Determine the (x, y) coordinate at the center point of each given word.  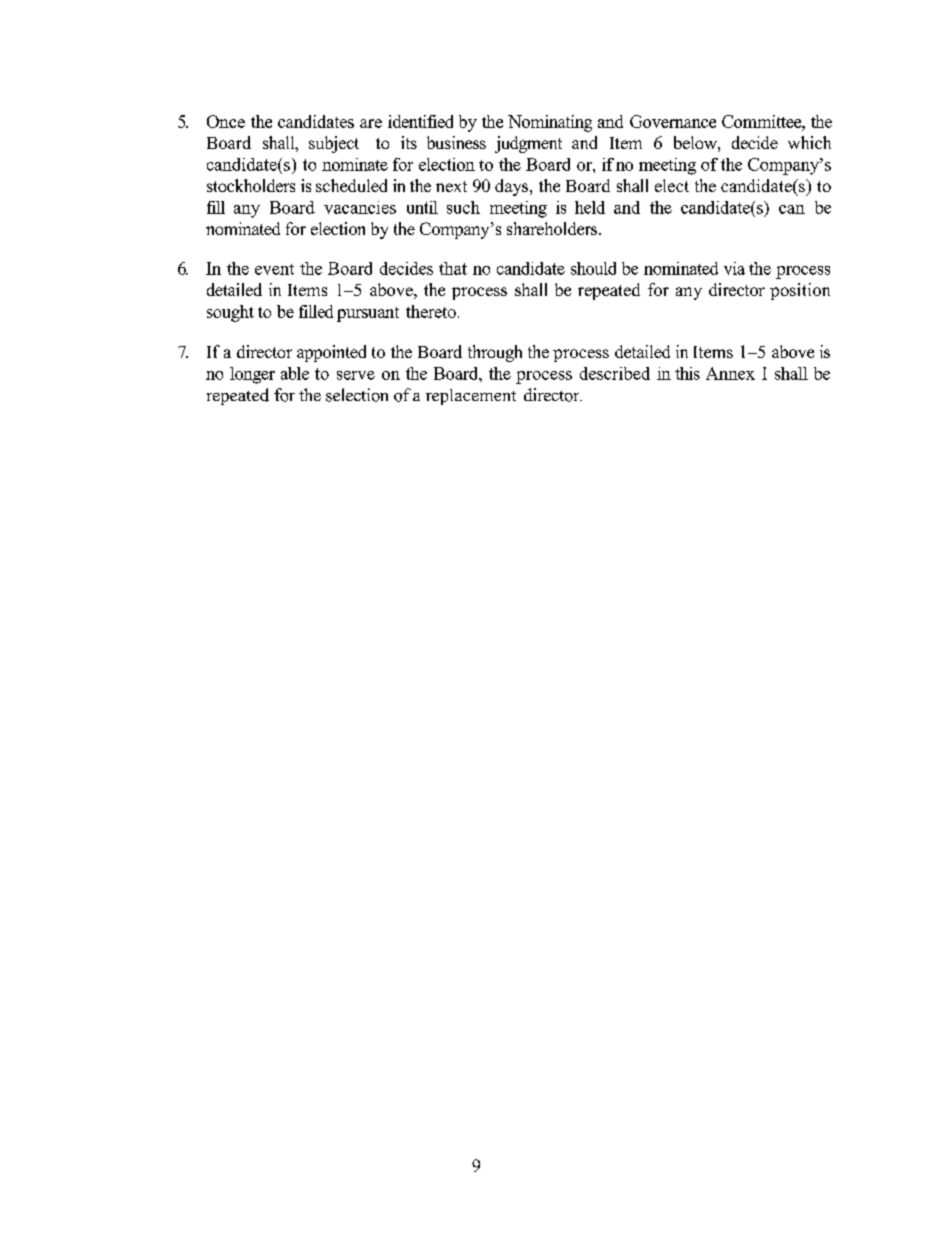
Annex (730, 373)
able (295, 373)
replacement (471, 397)
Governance (673, 121)
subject (334, 144)
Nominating (550, 123)
